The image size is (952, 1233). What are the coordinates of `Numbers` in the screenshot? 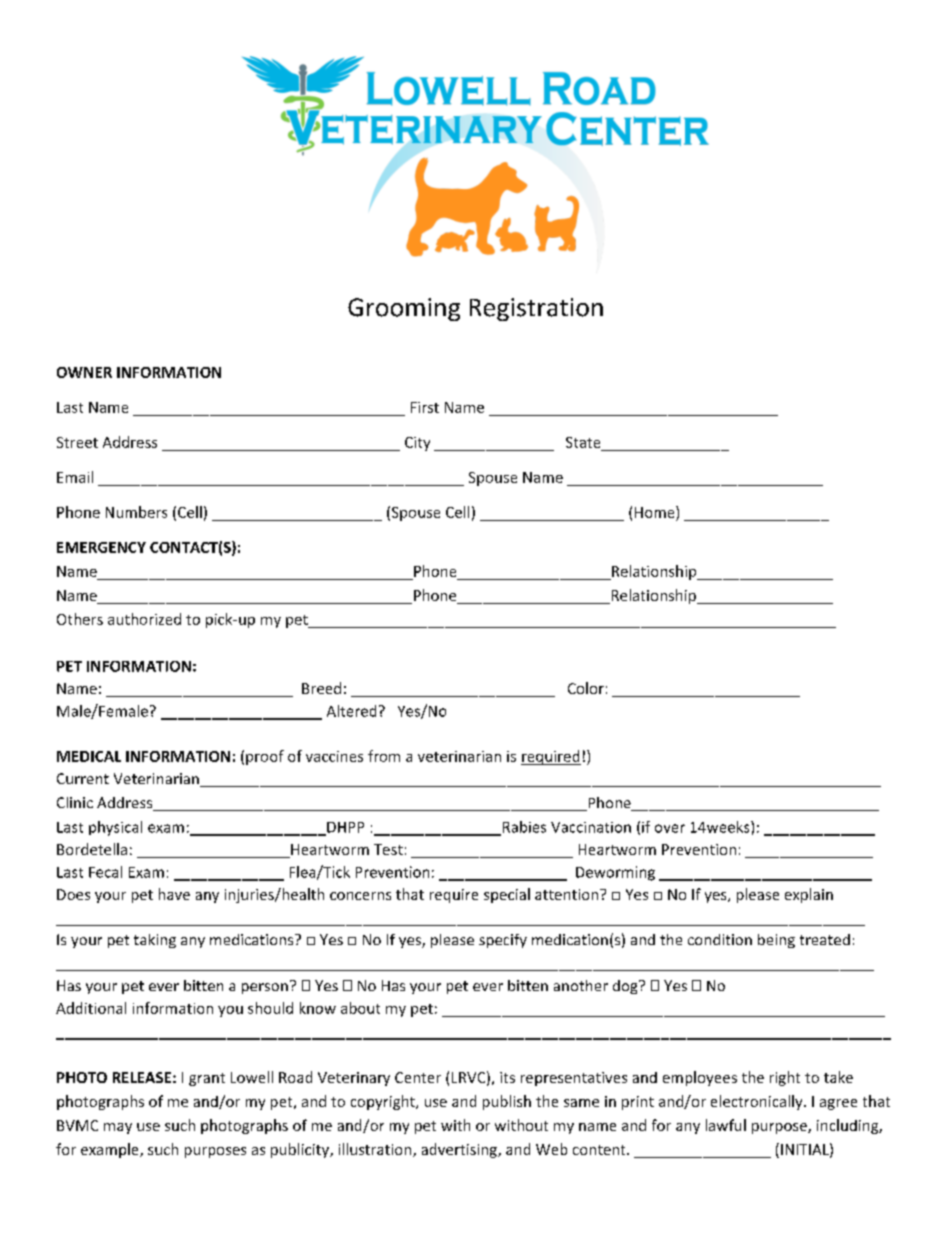 It's located at (136, 512).
